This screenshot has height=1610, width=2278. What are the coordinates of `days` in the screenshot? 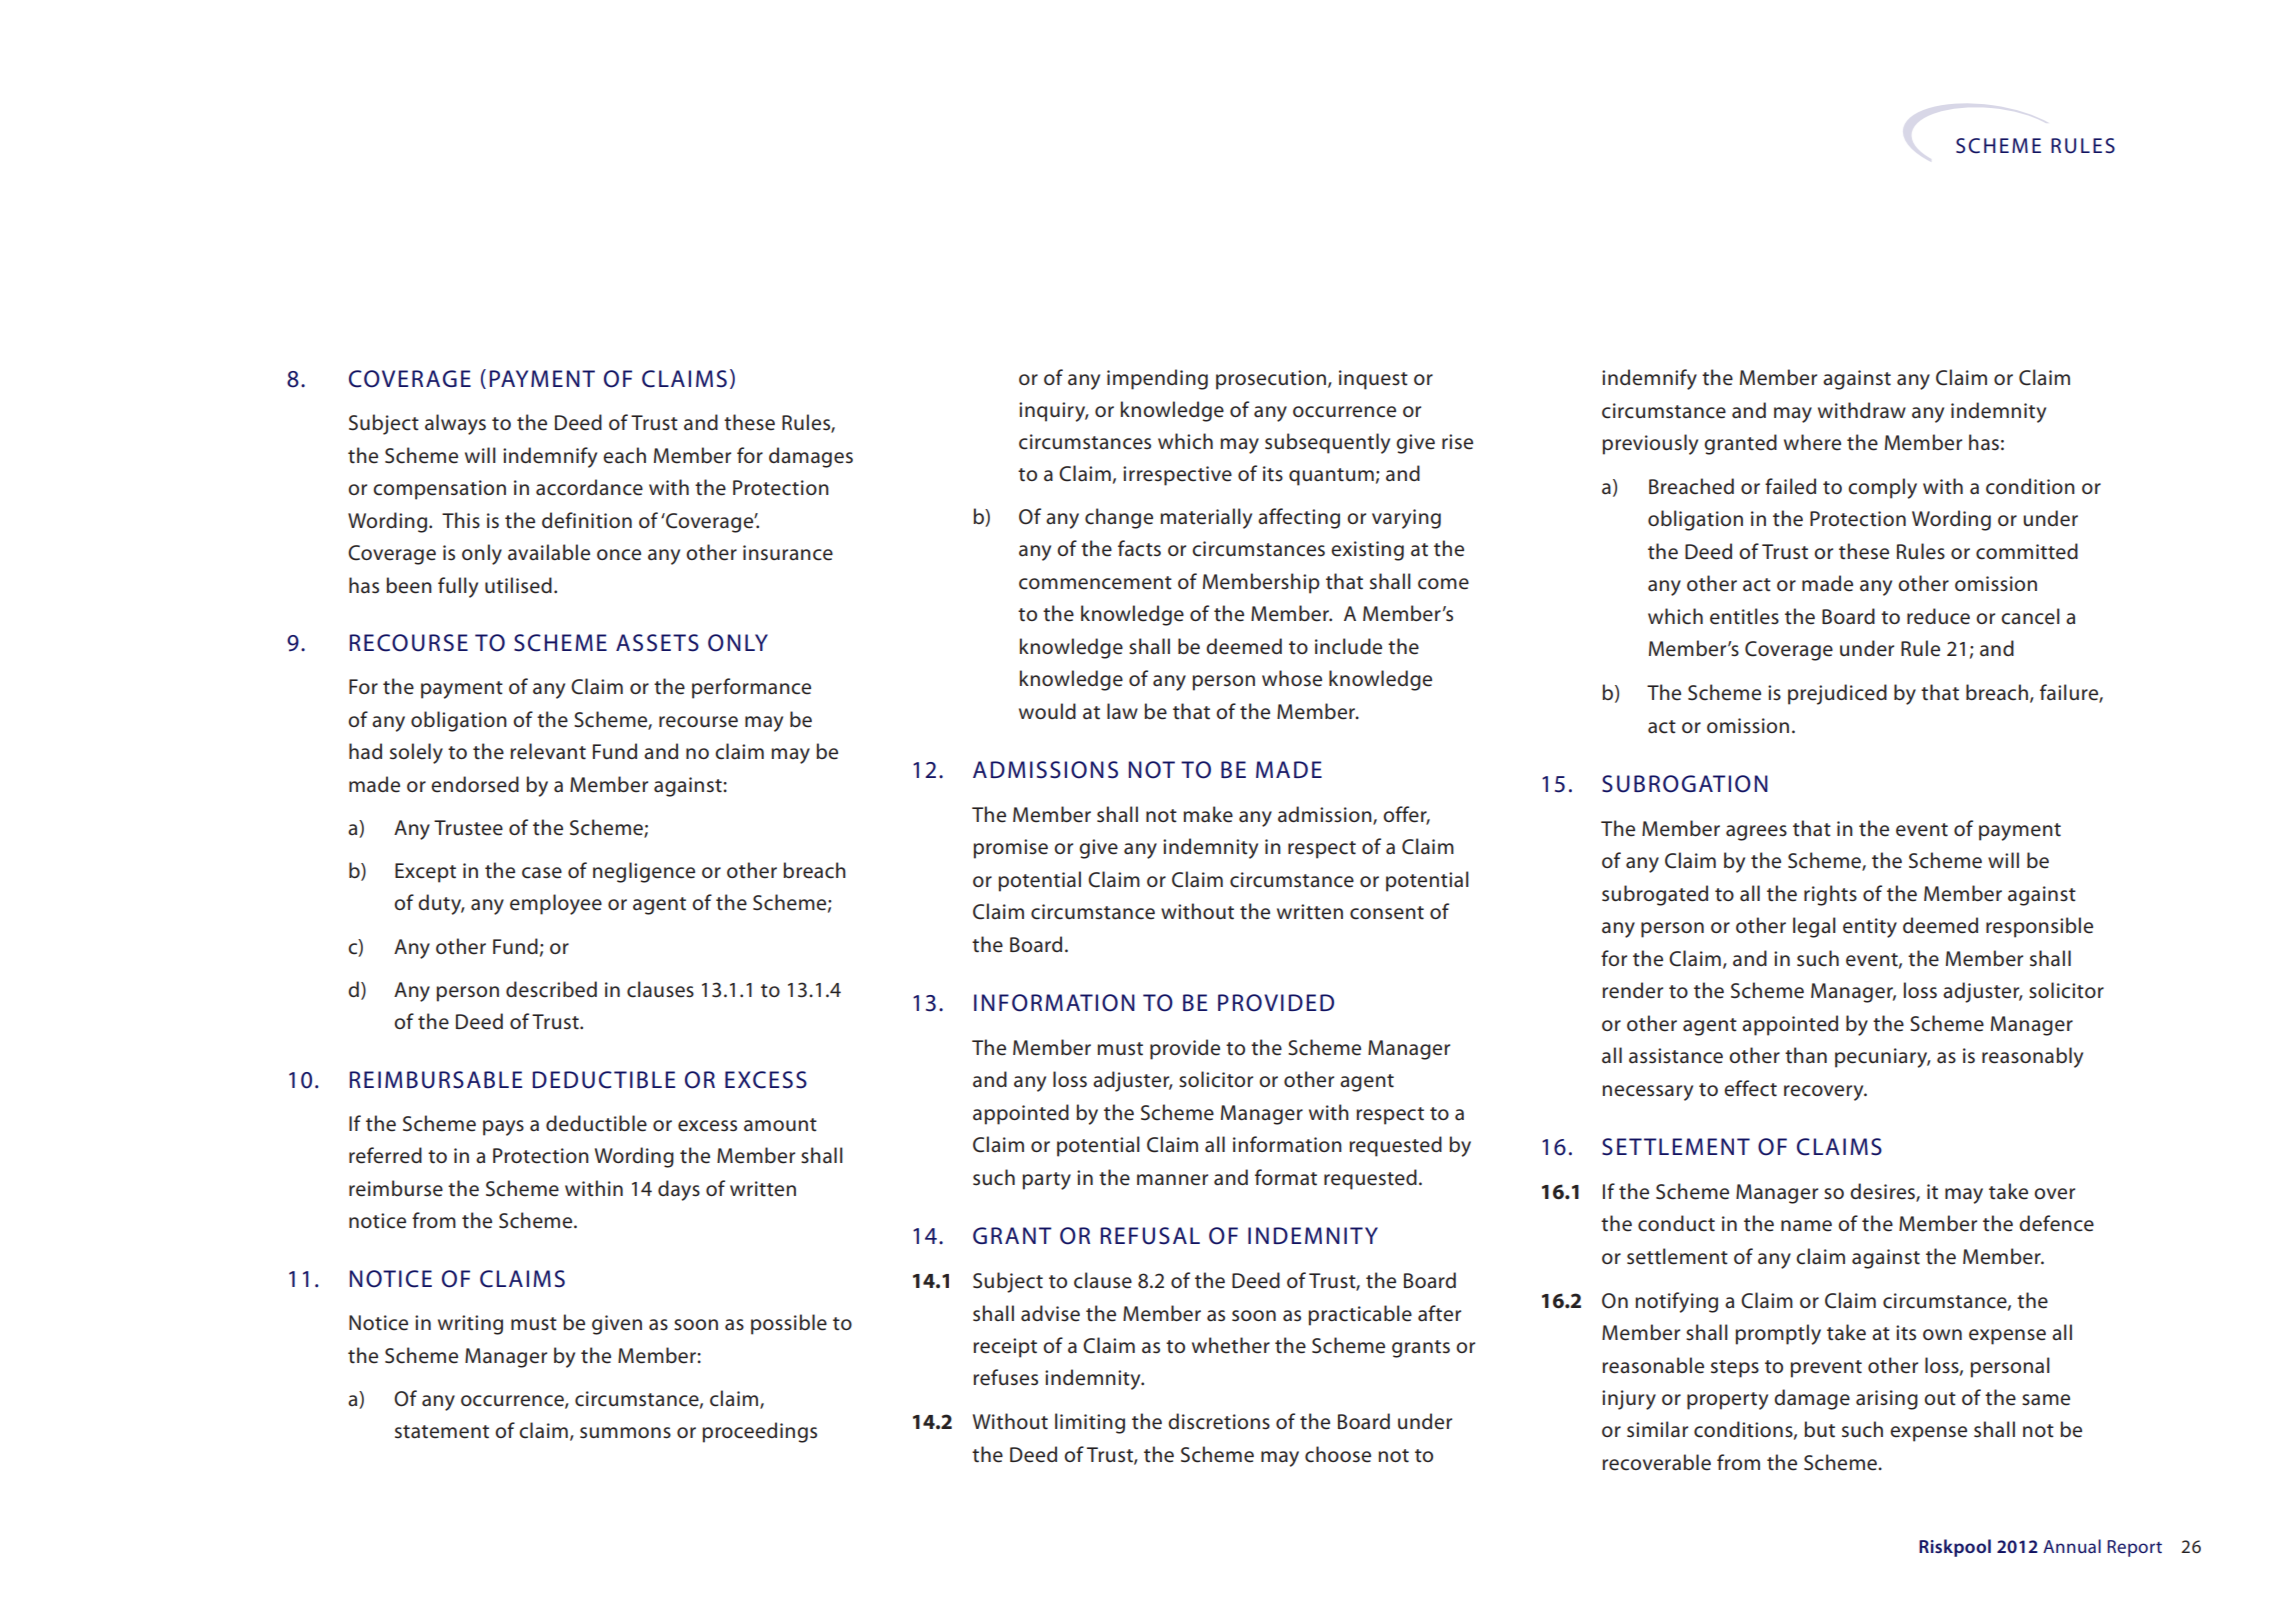 It's located at (679, 1190).
